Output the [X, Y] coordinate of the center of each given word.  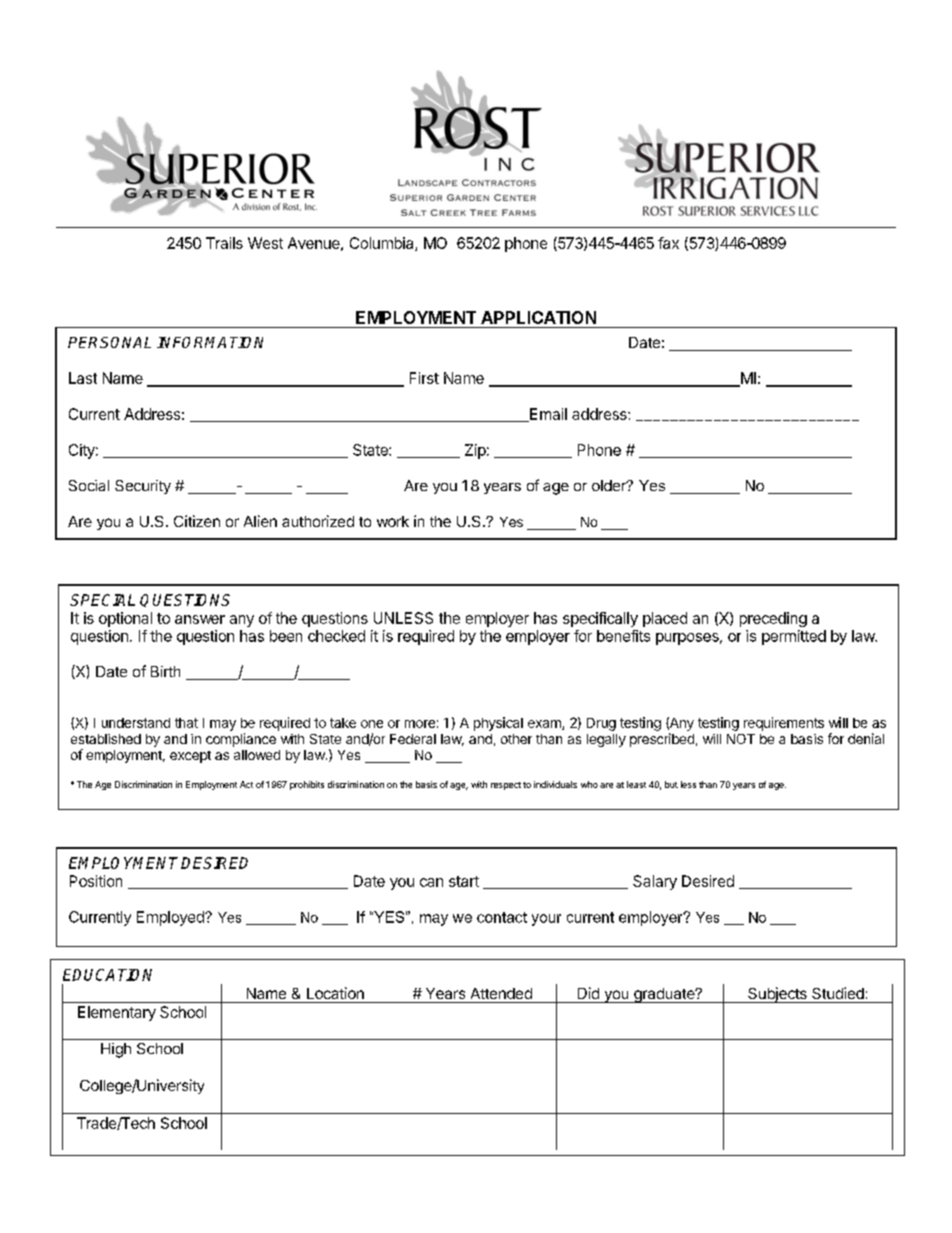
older [610, 485]
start [464, 881]
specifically [600, 619]
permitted [794, 637]
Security [143, 487]
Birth [165, 671]
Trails [224, 243]
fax [668, 243]
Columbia [383, 244]
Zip [475, 451]
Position [96, 881]
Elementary [117, 1013]
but [671, 784]
